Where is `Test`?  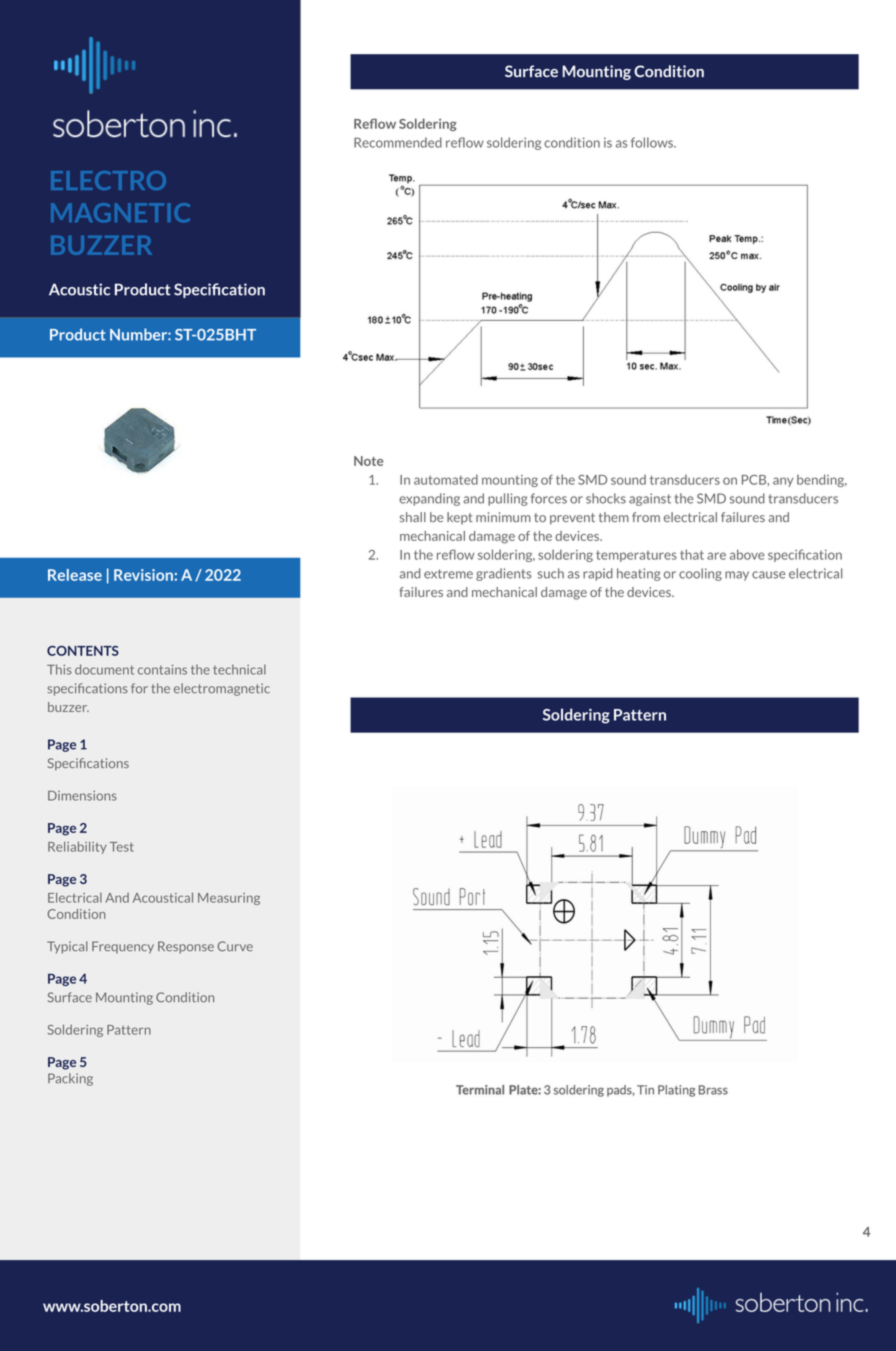
Test is located at coordinates (122, 847).
